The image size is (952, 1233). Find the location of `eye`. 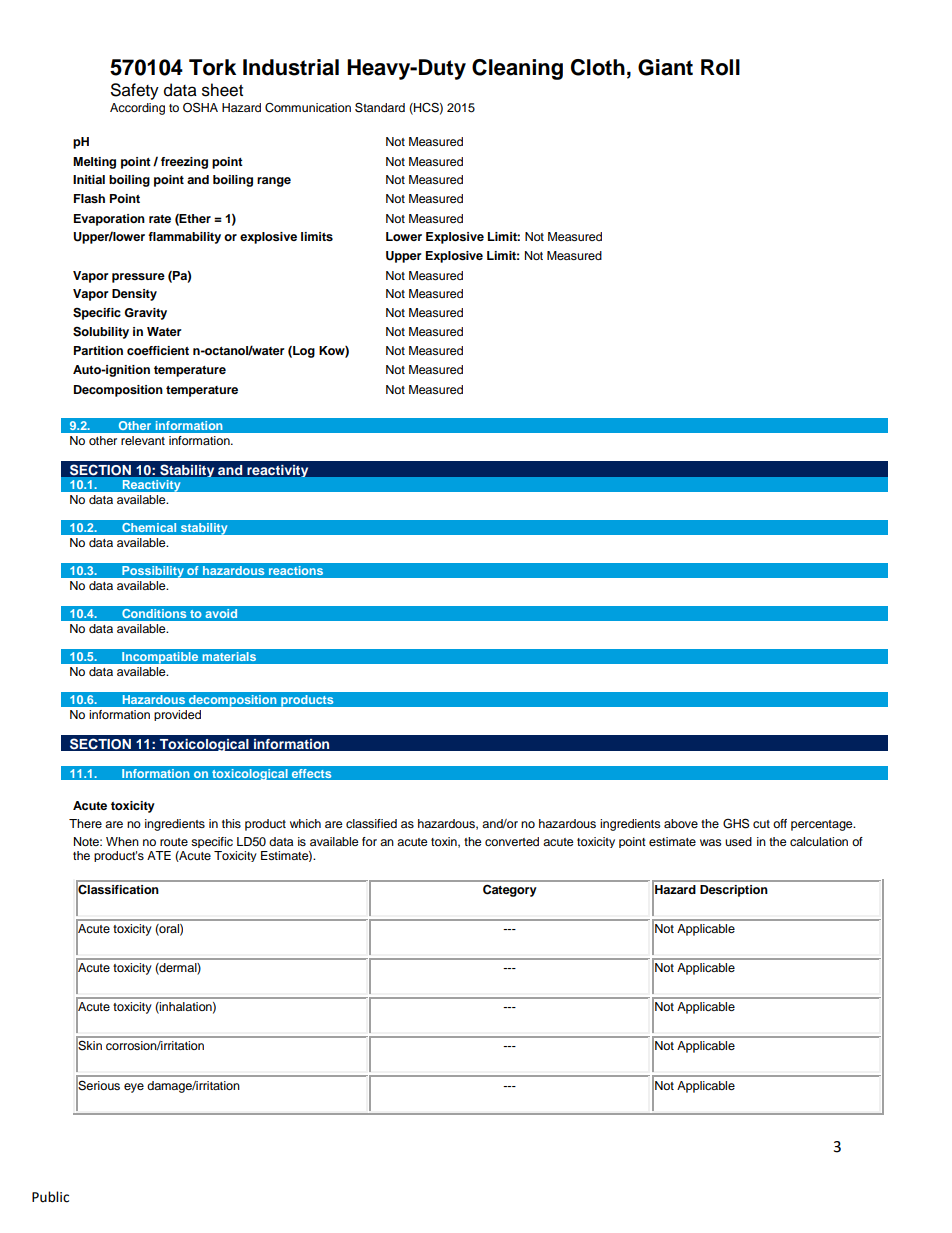

eye is located at coordinates (134, 1088).
